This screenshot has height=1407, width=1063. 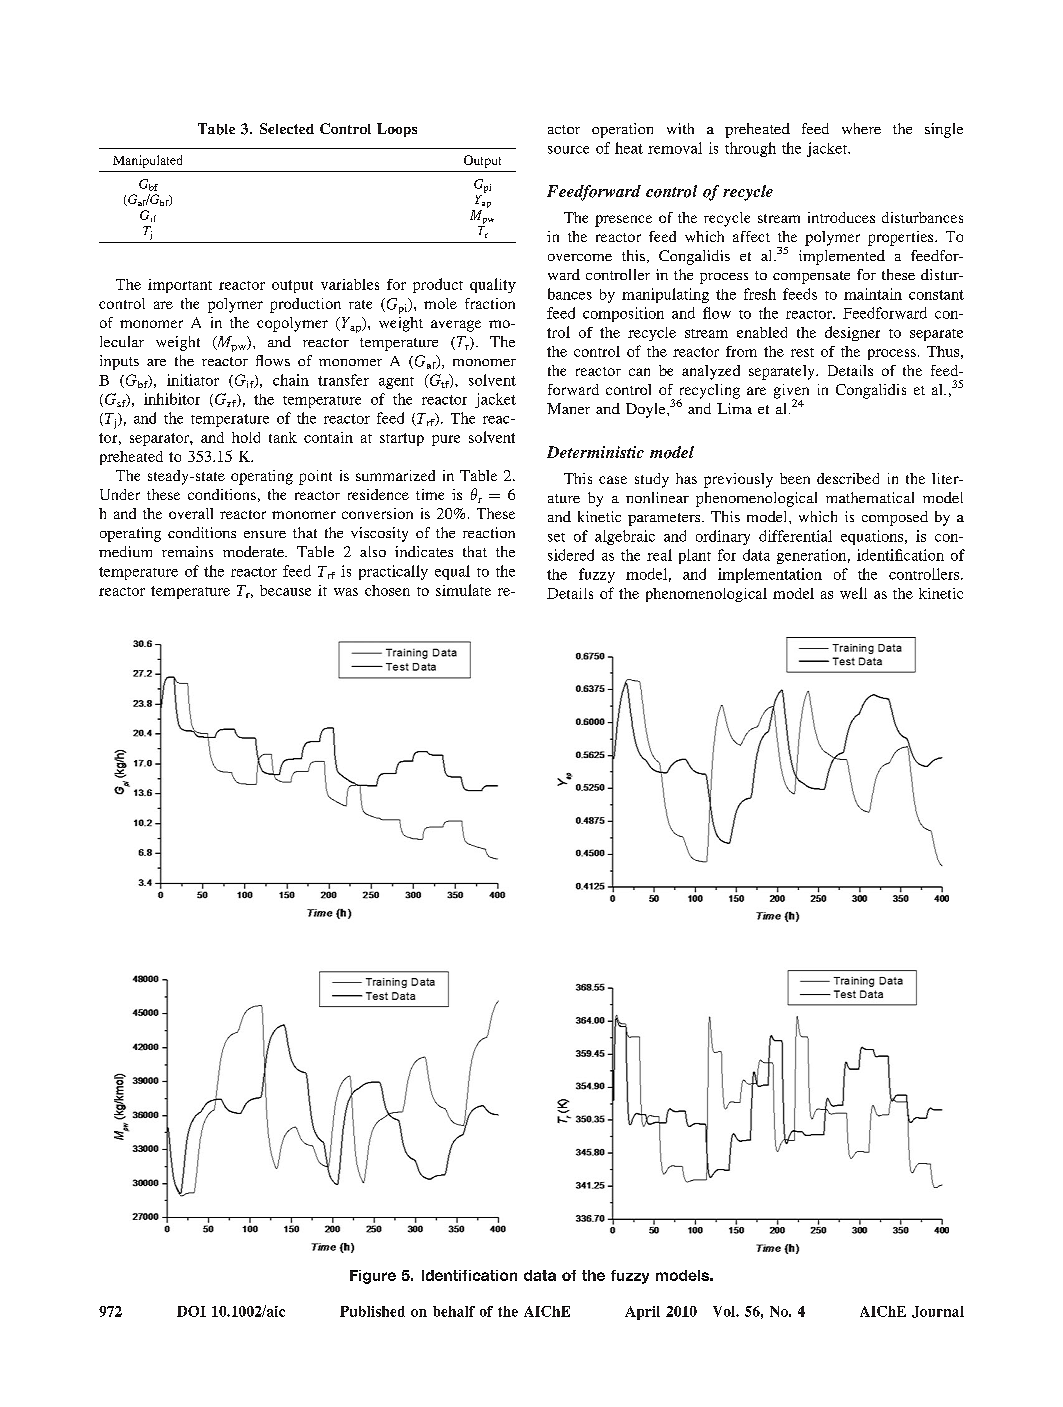 What do you see at coordinates (853, 593) in the screenshot?
I see `well` at bounding box center [853, 593].
